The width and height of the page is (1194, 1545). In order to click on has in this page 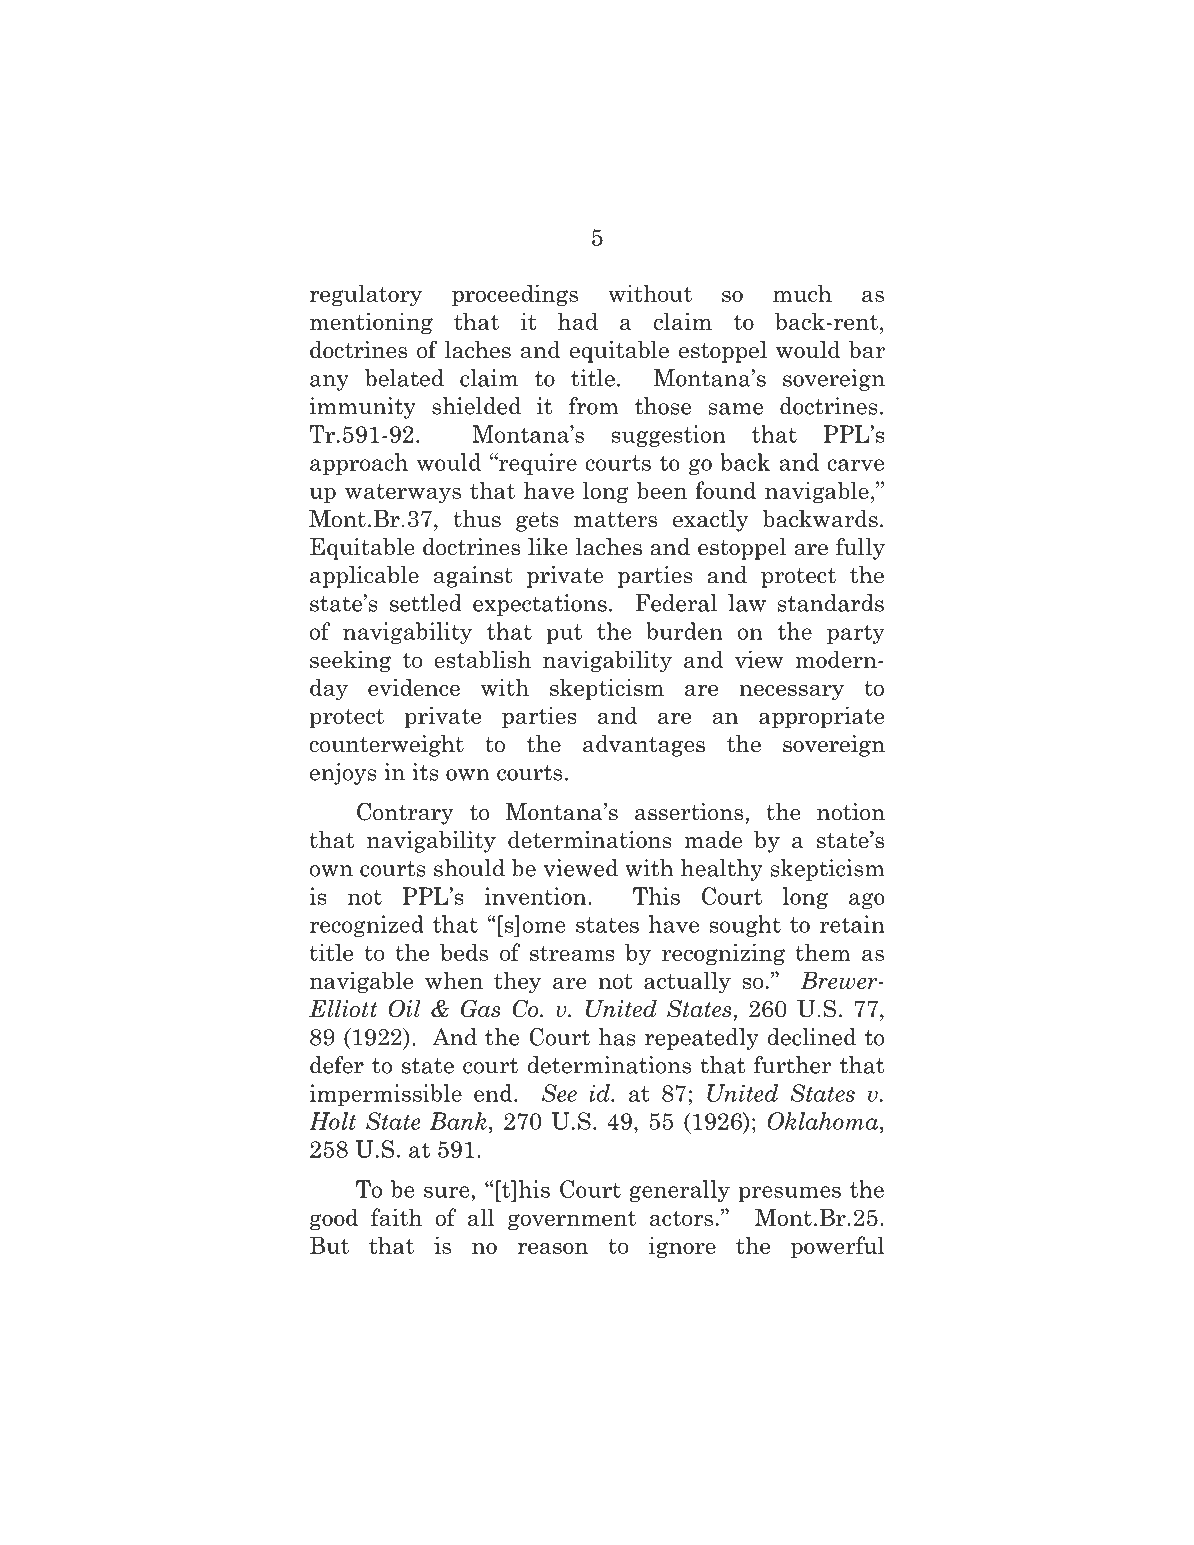, I will do `click(617, 1037)`.
